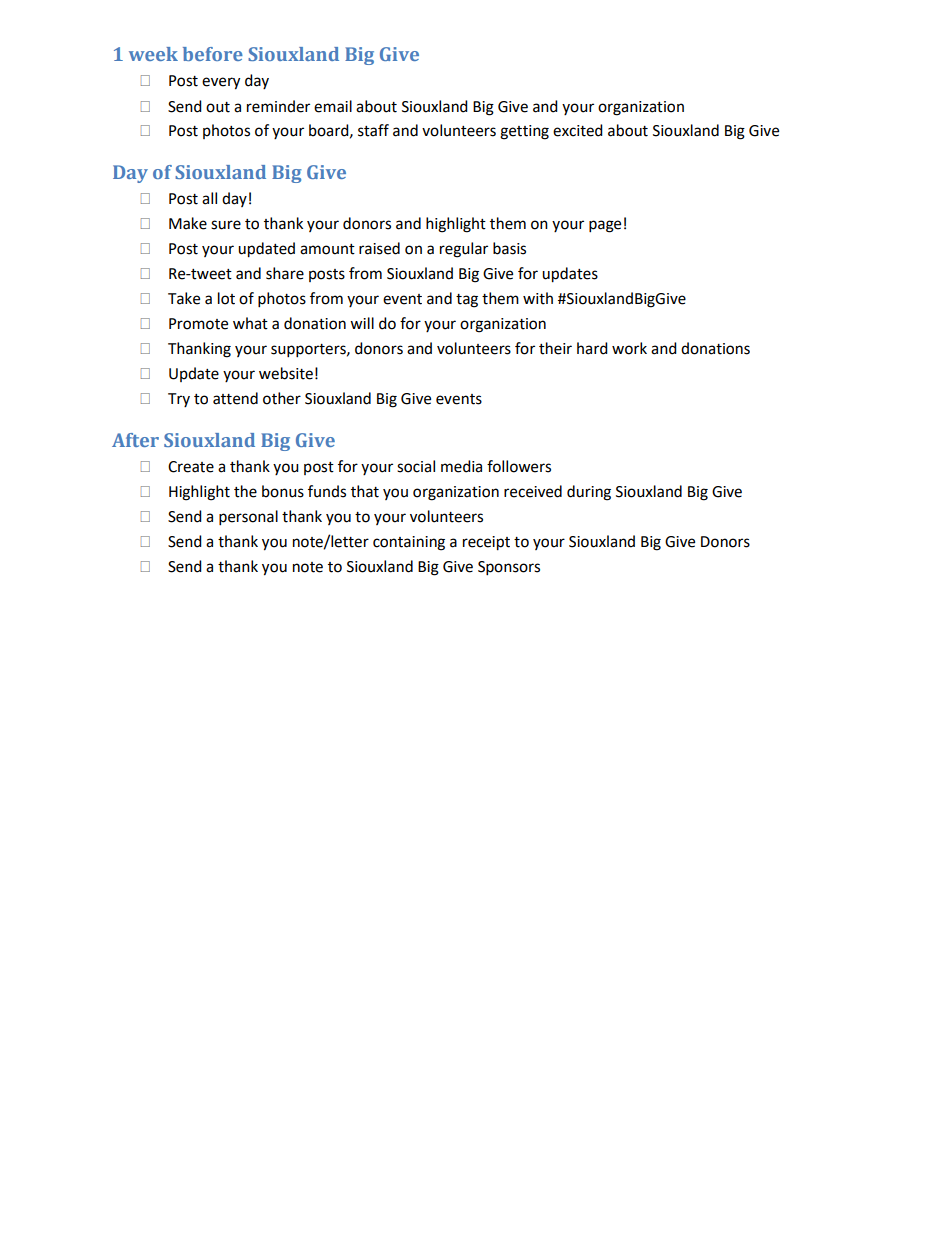  Describe the element at coordinates (538, 298) in the page. I see `with` at that location.
